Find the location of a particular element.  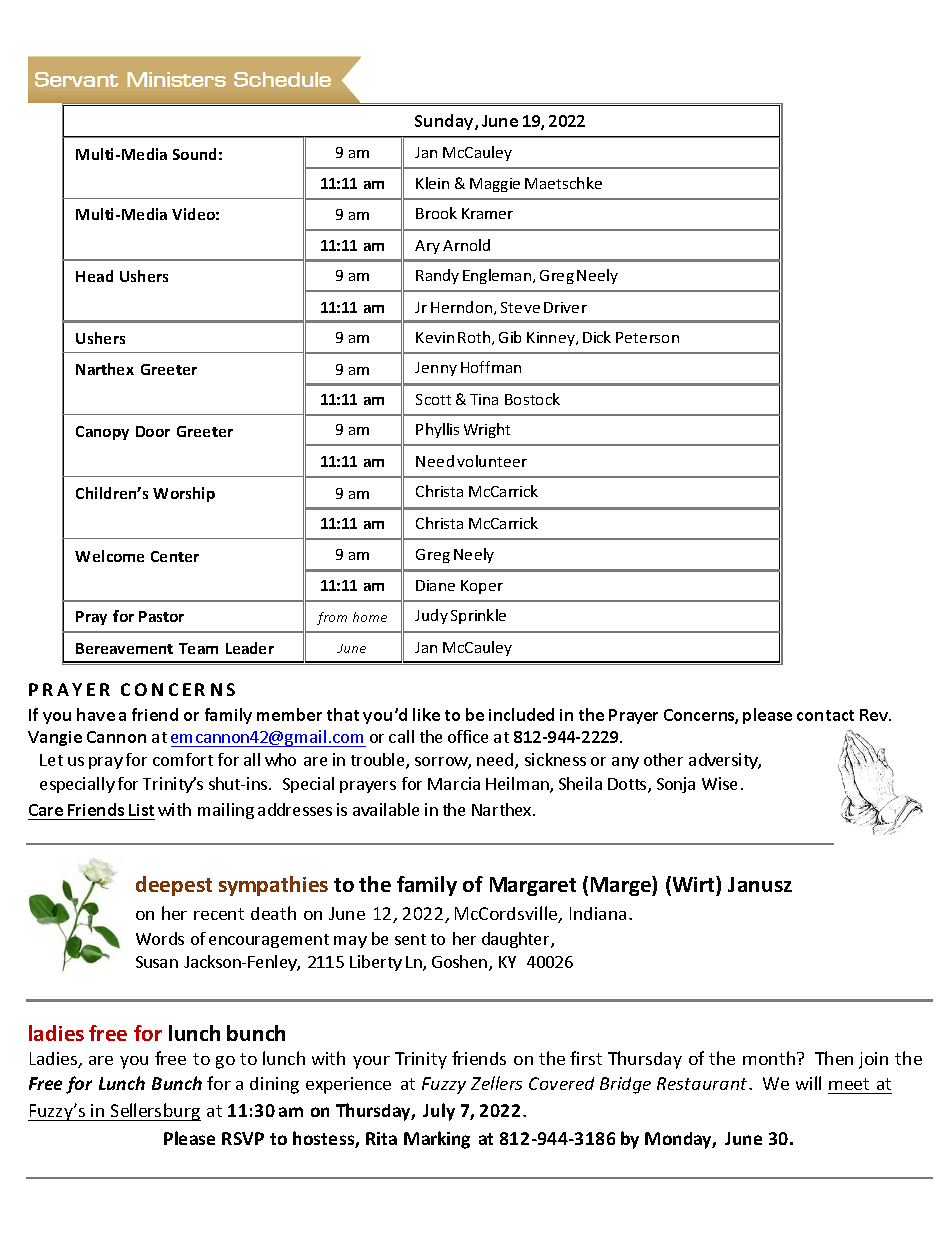

Janusz is located at coordinates (760, 884).
